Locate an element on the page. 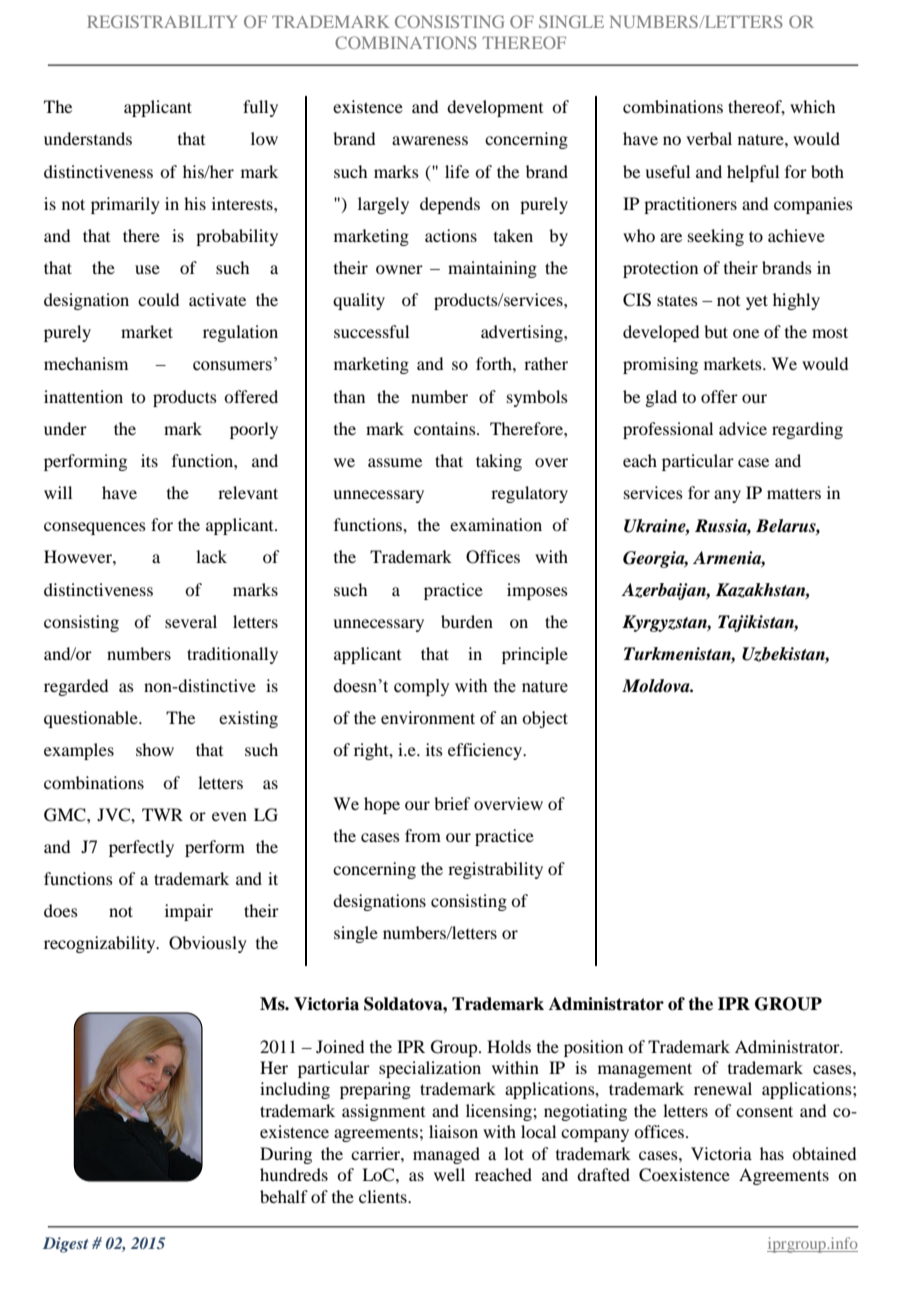  comply is located at coordinates (422, 687).
